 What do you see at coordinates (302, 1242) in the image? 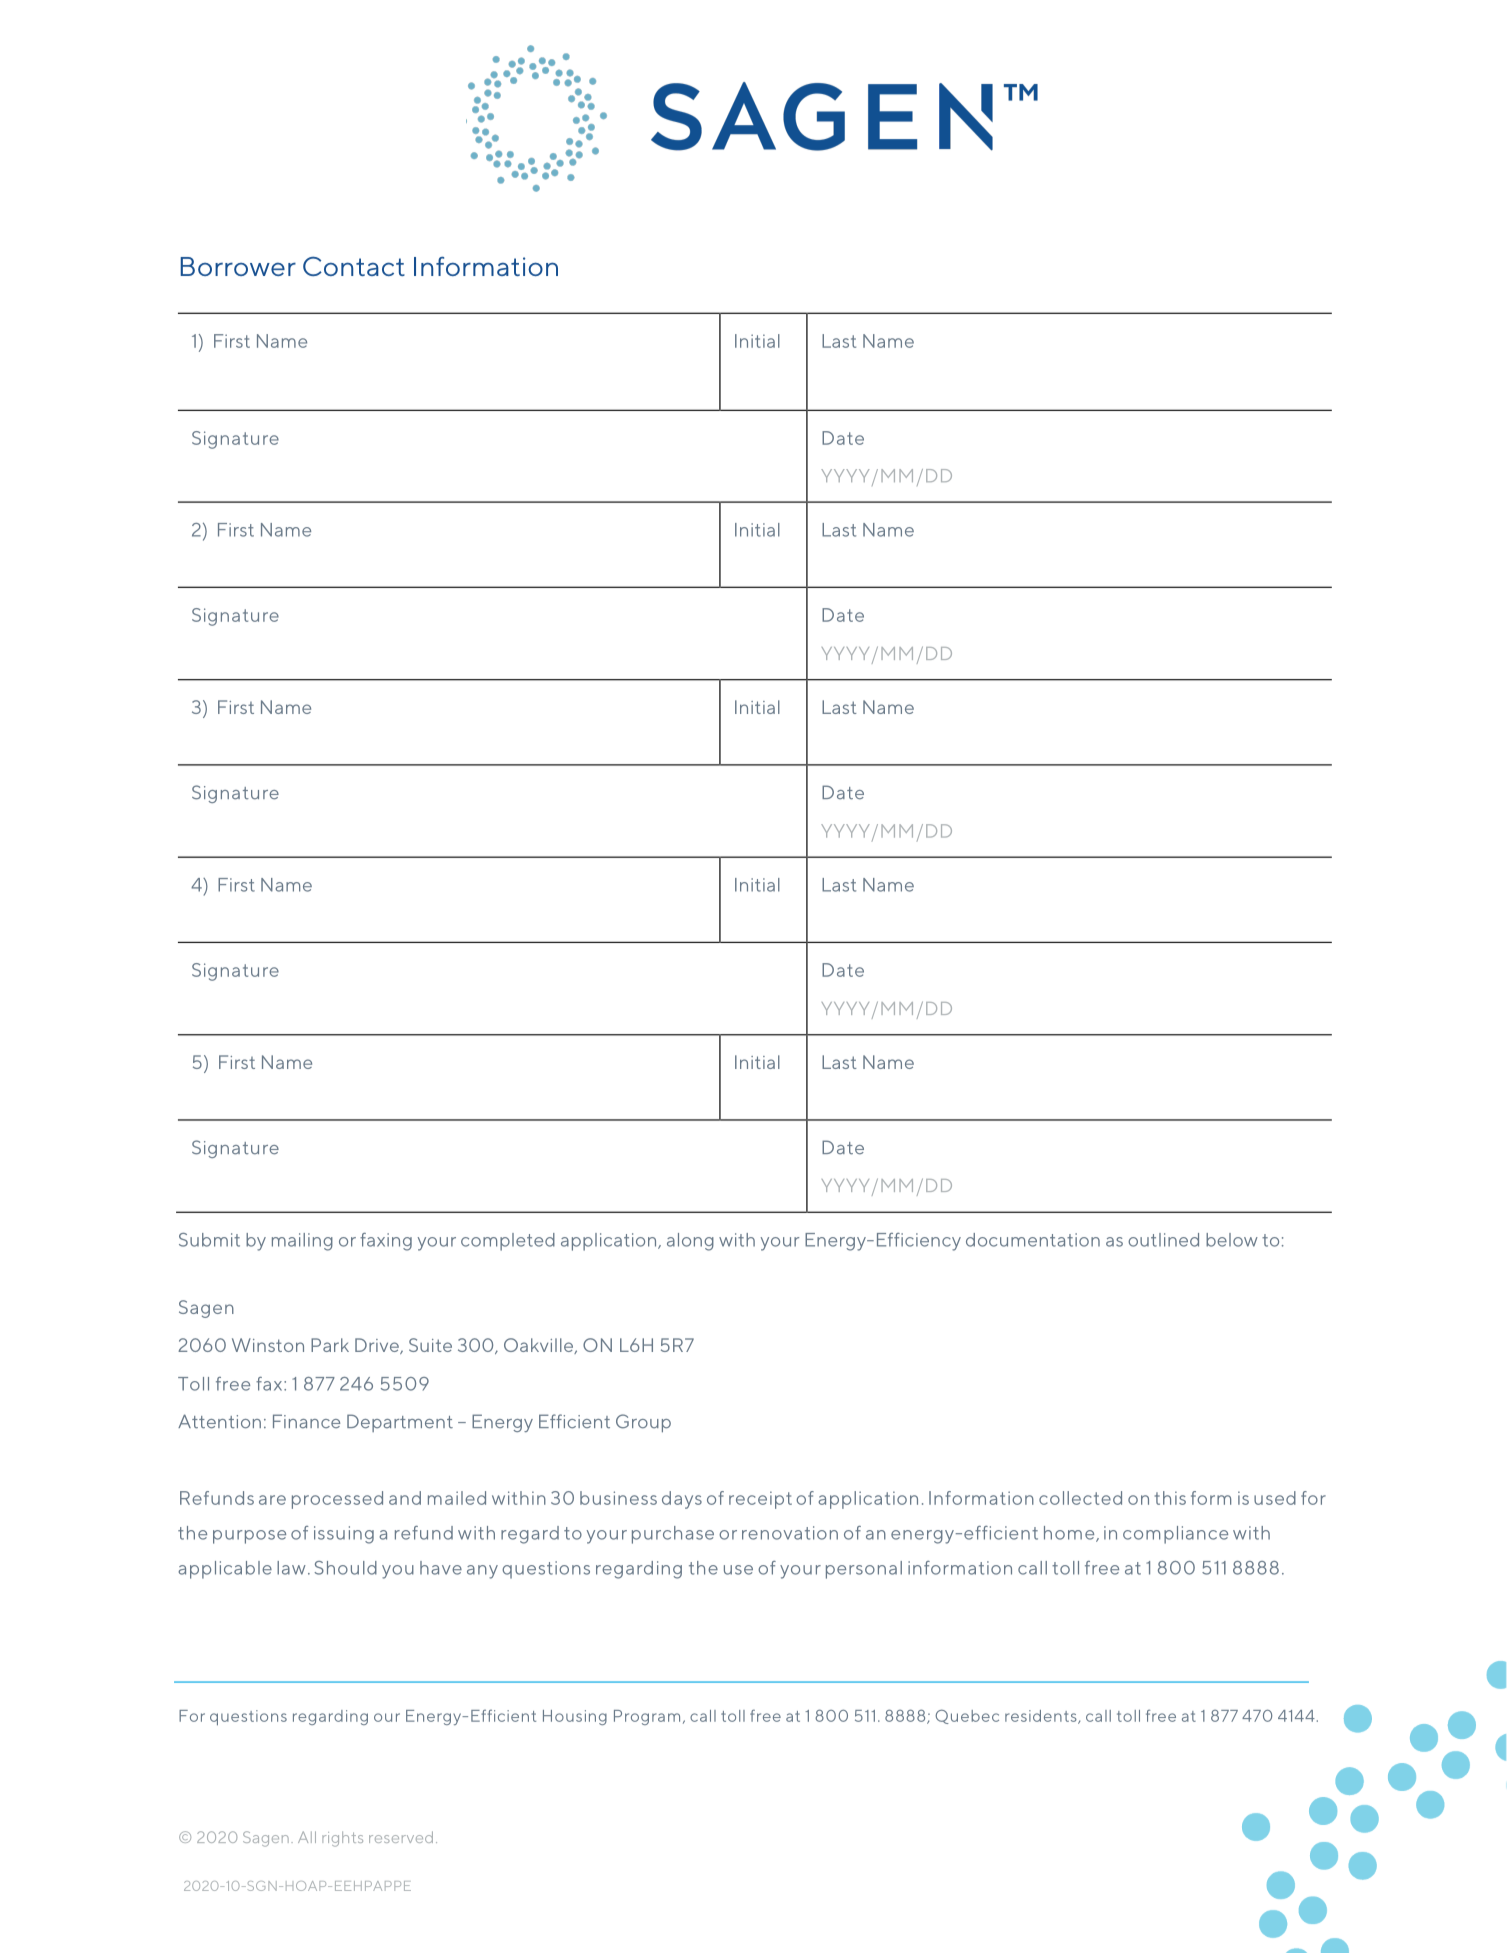
I see `mailing` at bounding box center [302, 1242].
